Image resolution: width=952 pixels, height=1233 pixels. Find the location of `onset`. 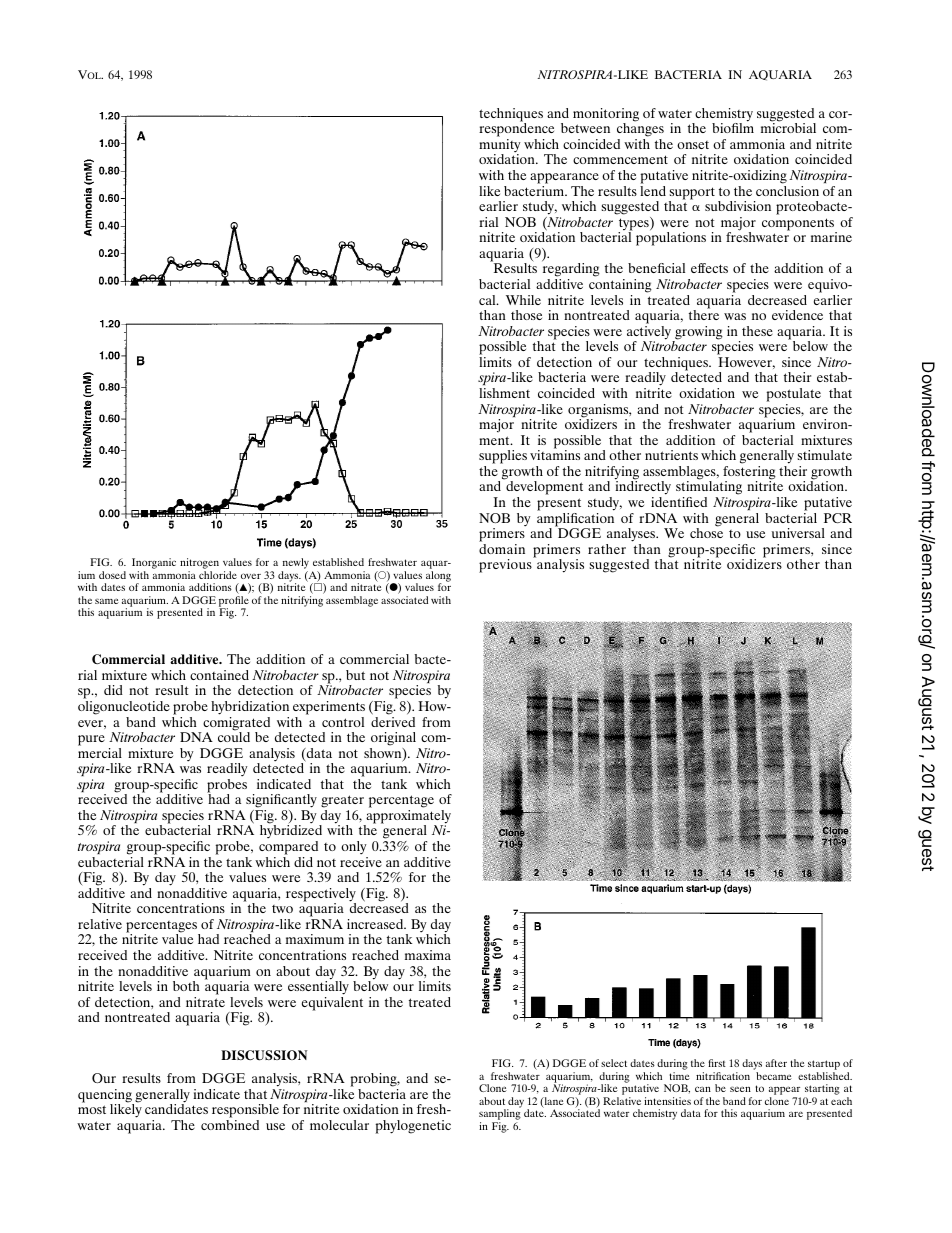

onset is located at coordinates (693, 145).
